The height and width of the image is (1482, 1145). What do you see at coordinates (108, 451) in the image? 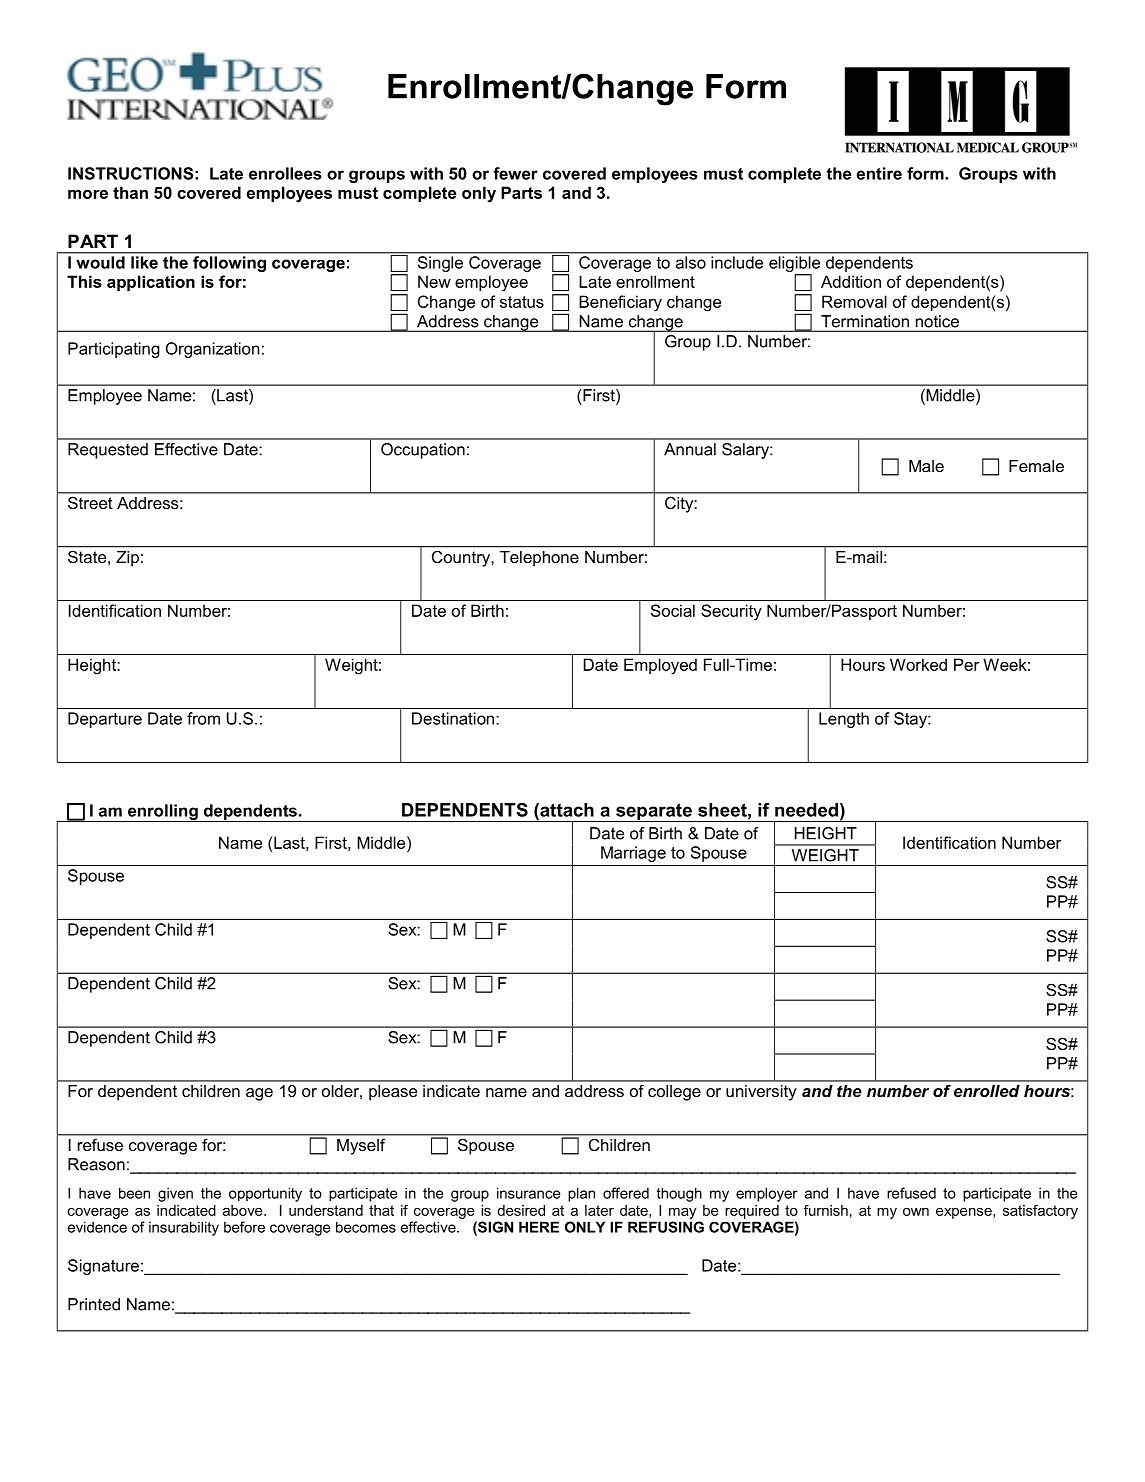
I see `Requested` at bounding box center [108, 451].
